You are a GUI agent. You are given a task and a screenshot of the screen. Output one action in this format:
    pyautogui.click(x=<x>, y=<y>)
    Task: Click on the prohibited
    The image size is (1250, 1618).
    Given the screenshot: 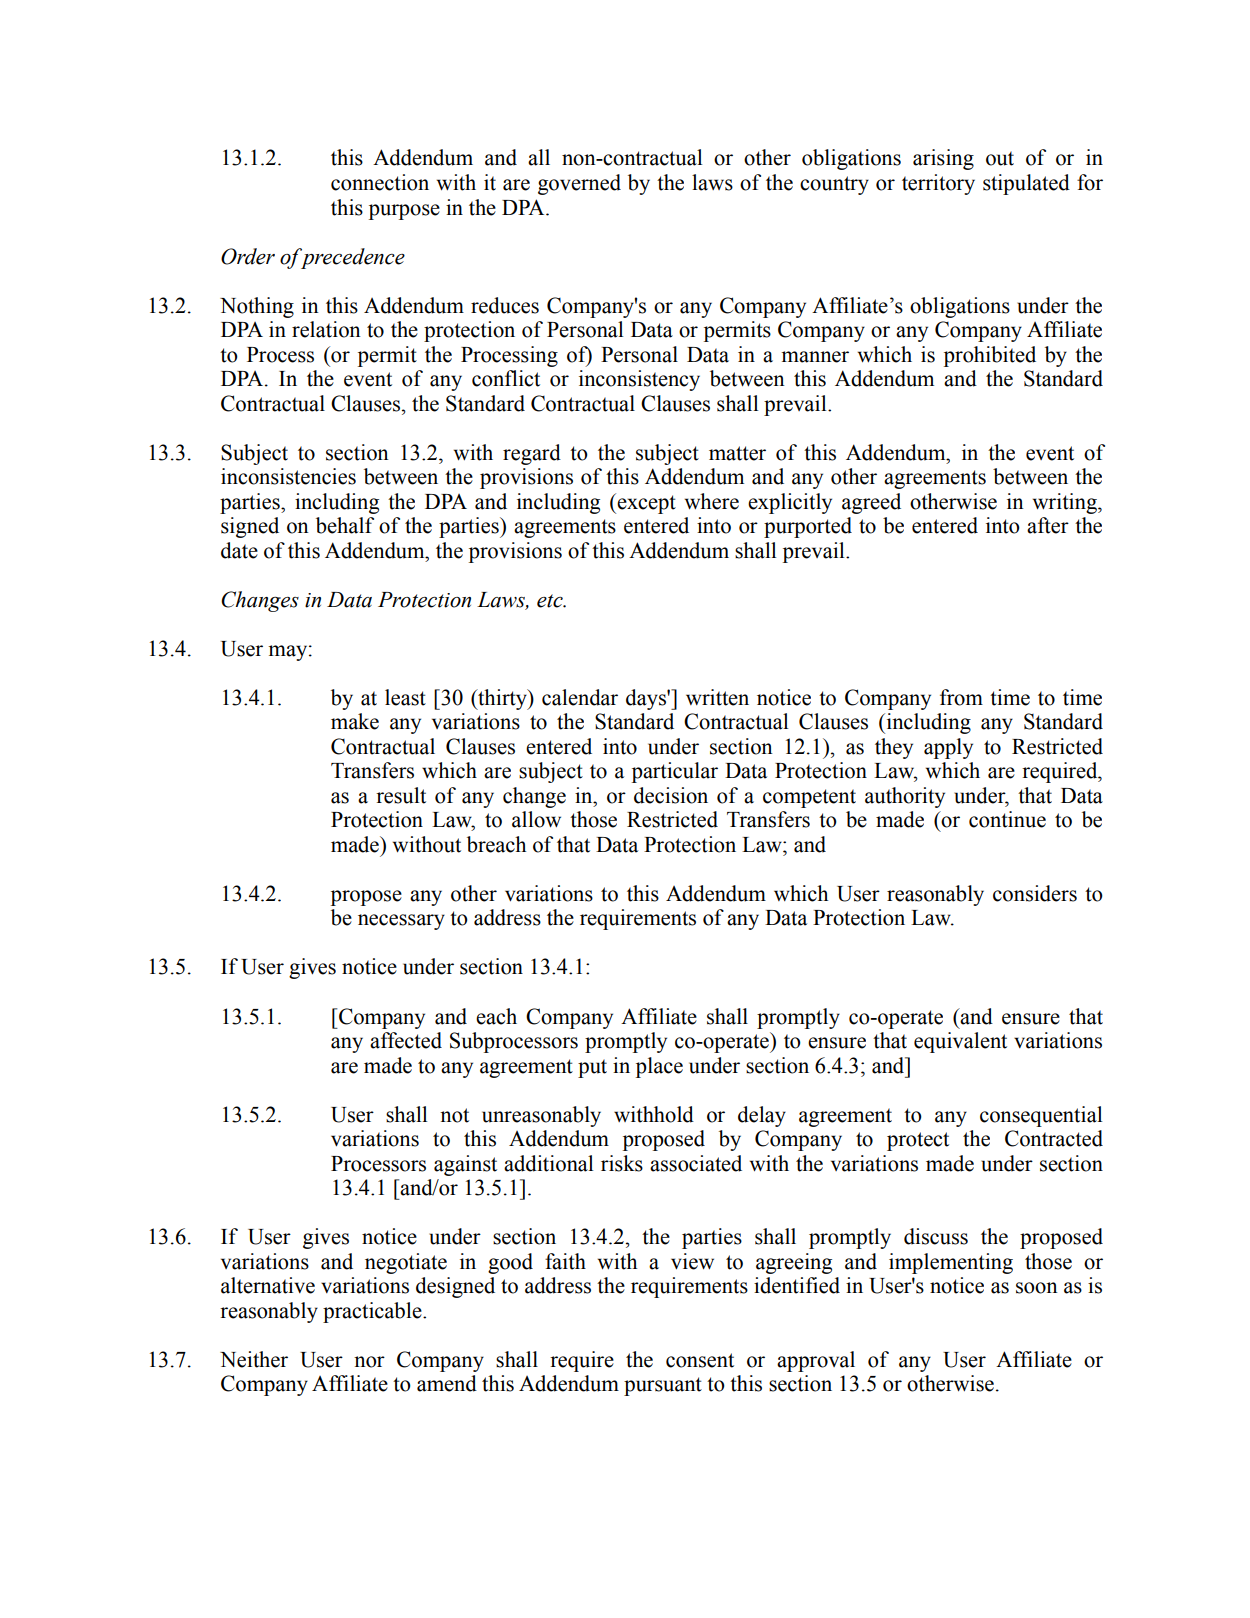 What is the action you would take?
    pyautogui.click(x=990, y=356)
